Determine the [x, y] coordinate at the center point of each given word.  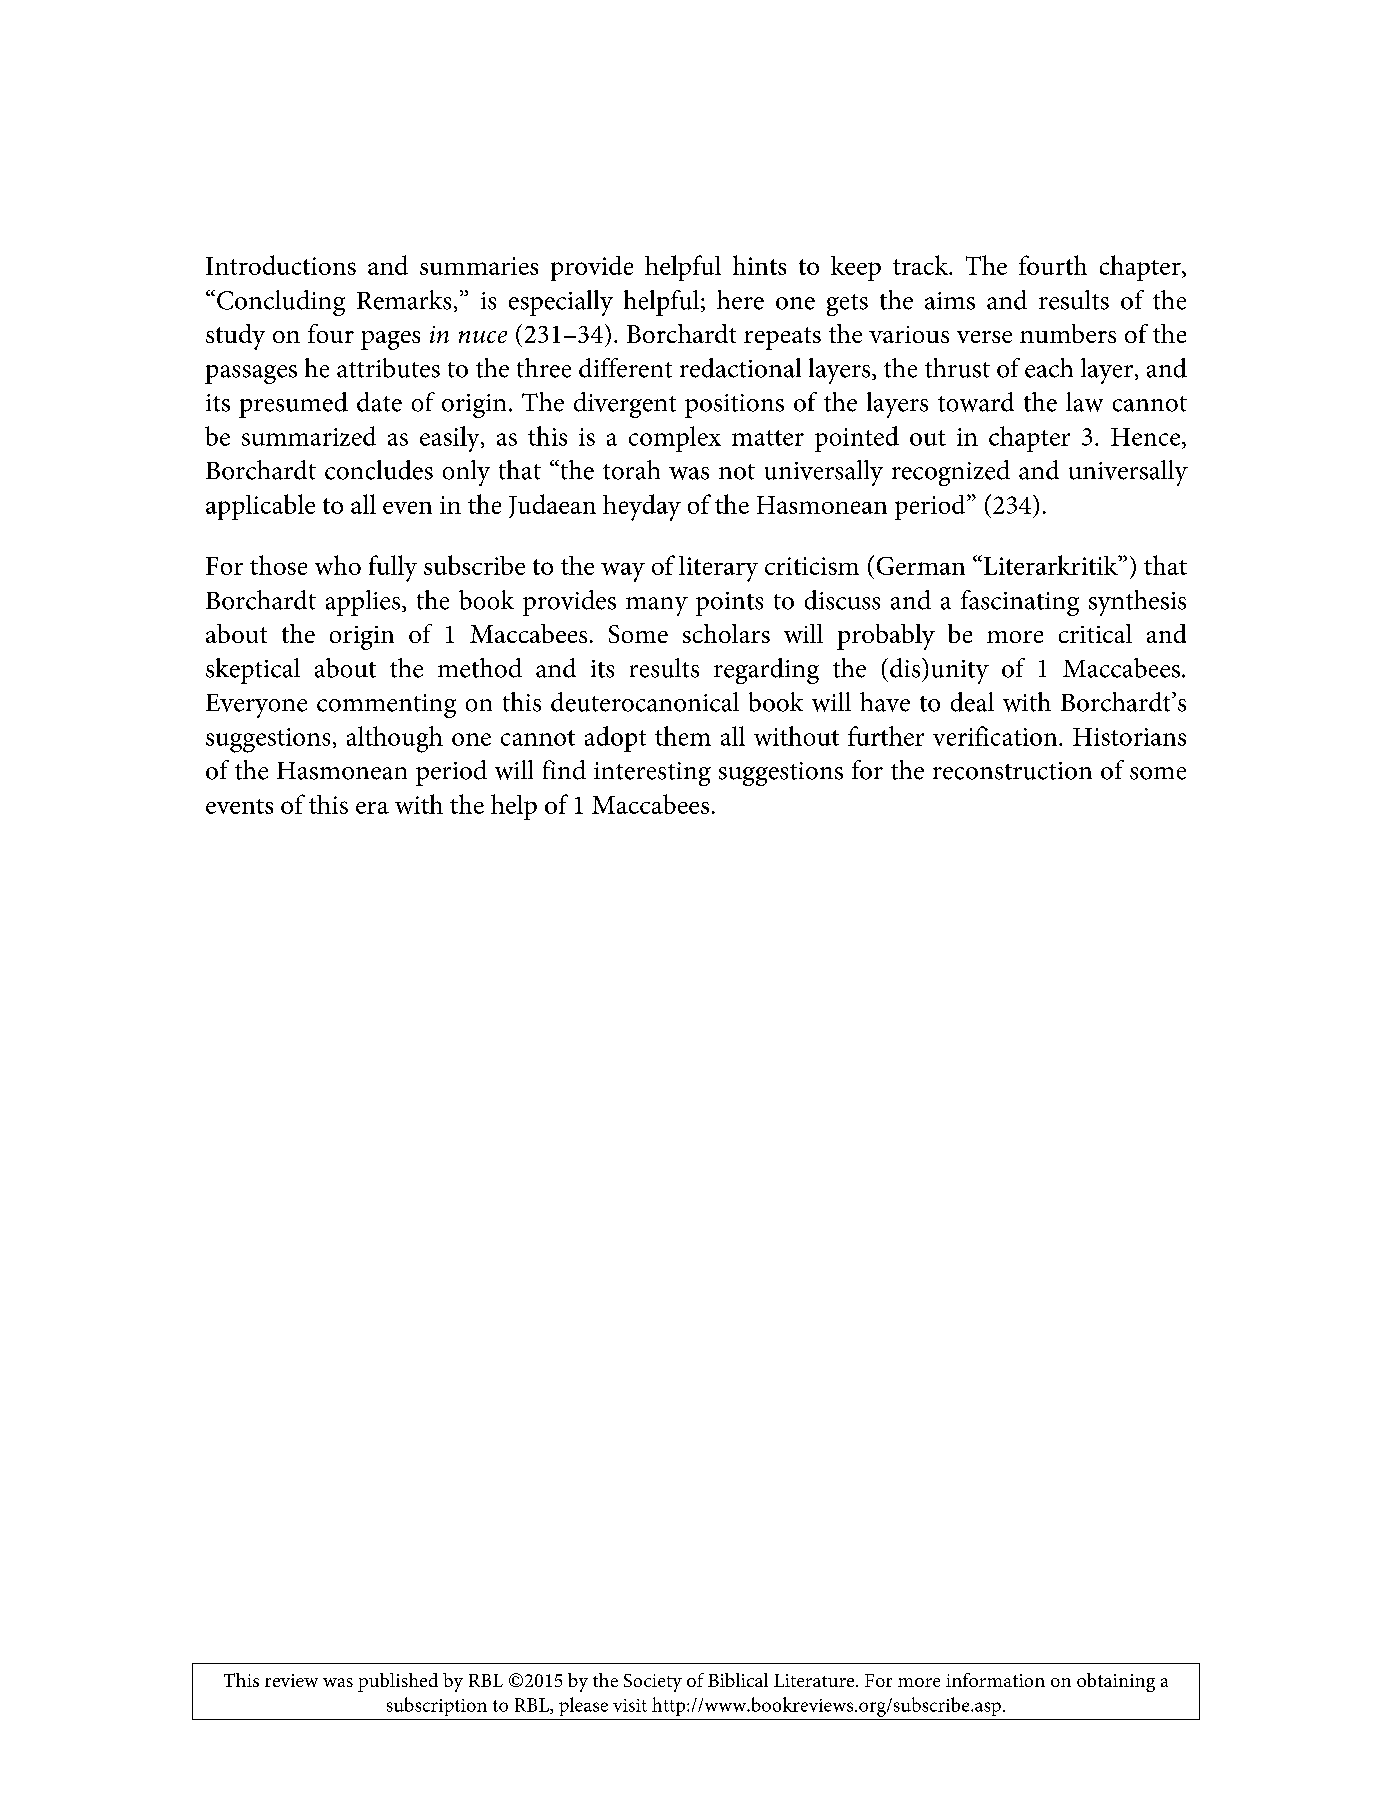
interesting [652, 774]
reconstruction [1012, 771]
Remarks [404, 300]
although [395, 739]
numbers [1068, 333]
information [995, 1680]
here [740, 300]
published [398, 1682]
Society [653, 1683]
